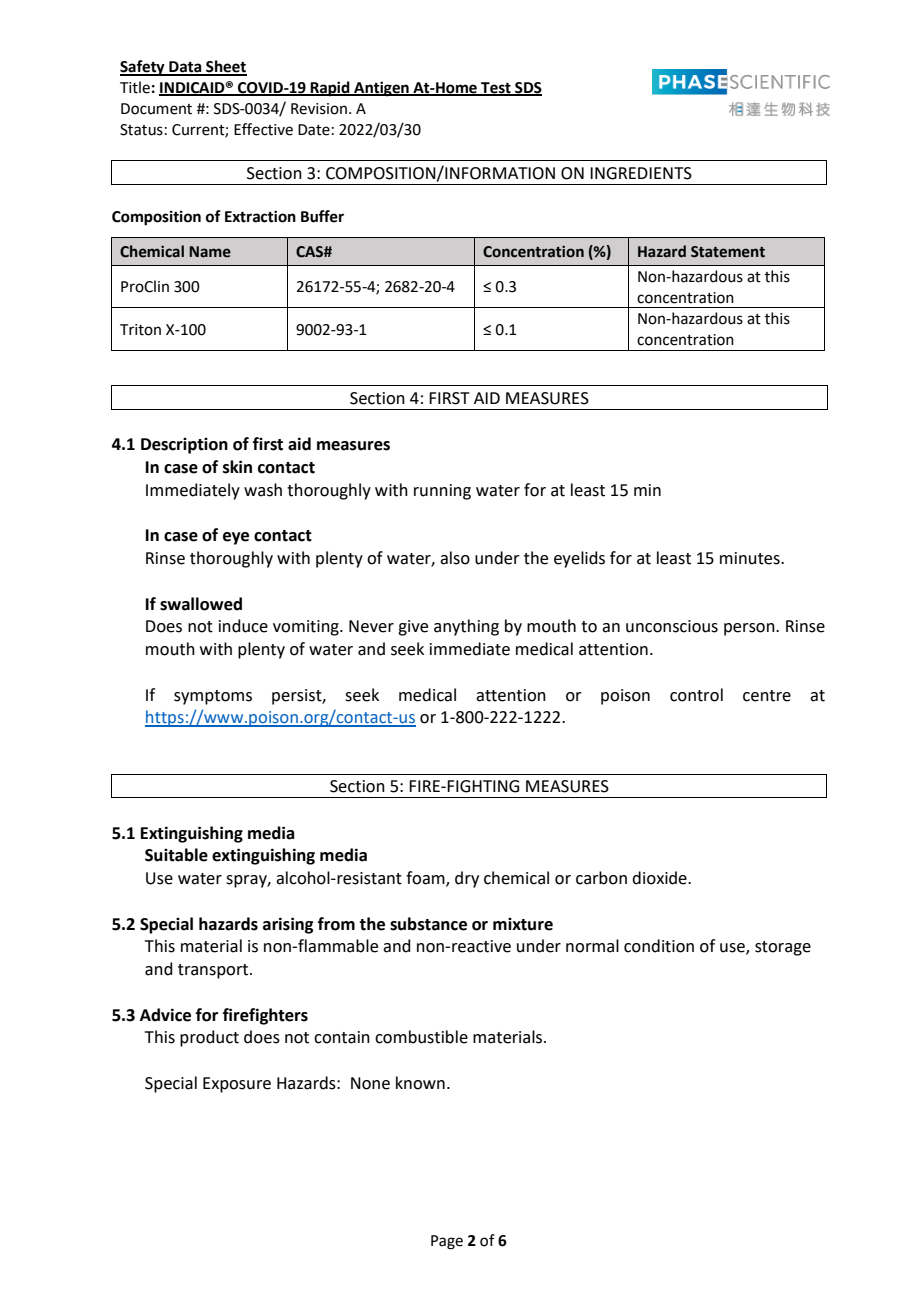 The height and width of the screenshot is (1308, 924). Describe the element at coordinates (214, 971) in the screenshot. I see `transport` at that location.
